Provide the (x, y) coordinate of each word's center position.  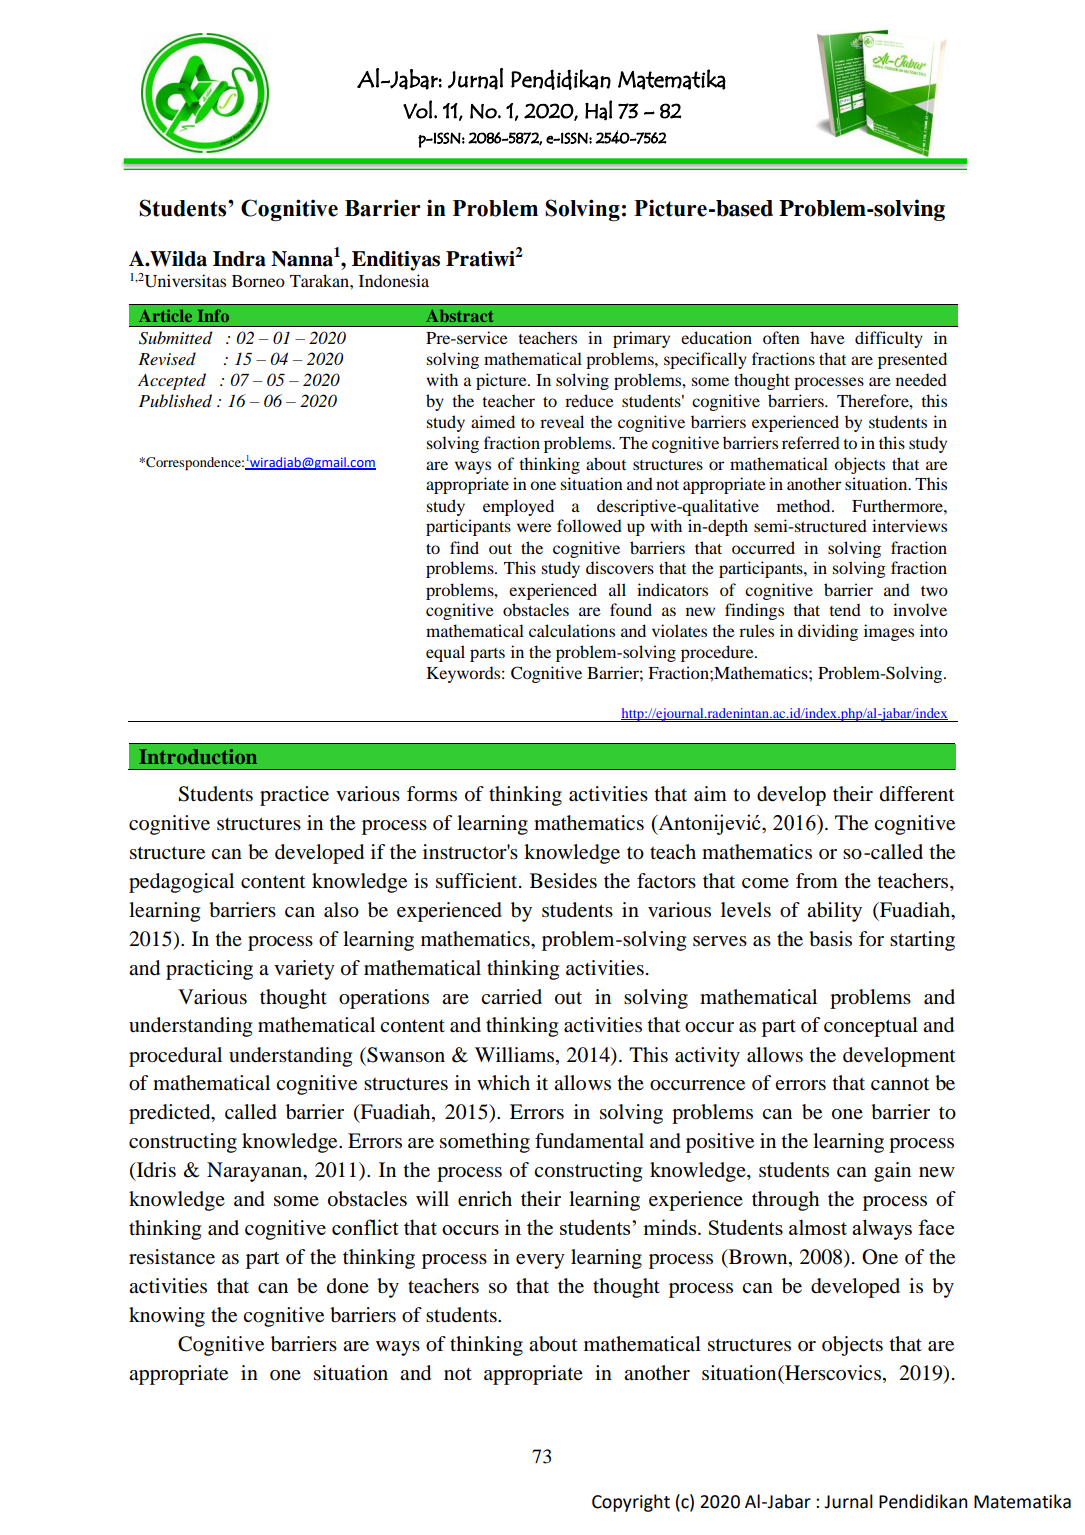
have (827, 337)
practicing (209, 970)
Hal (598, 110)
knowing (167, 1317)
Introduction (198, 756)
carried (511, 996)
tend (845, 609)
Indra (239, 259)
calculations (572, 630)
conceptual (871, 1027)
